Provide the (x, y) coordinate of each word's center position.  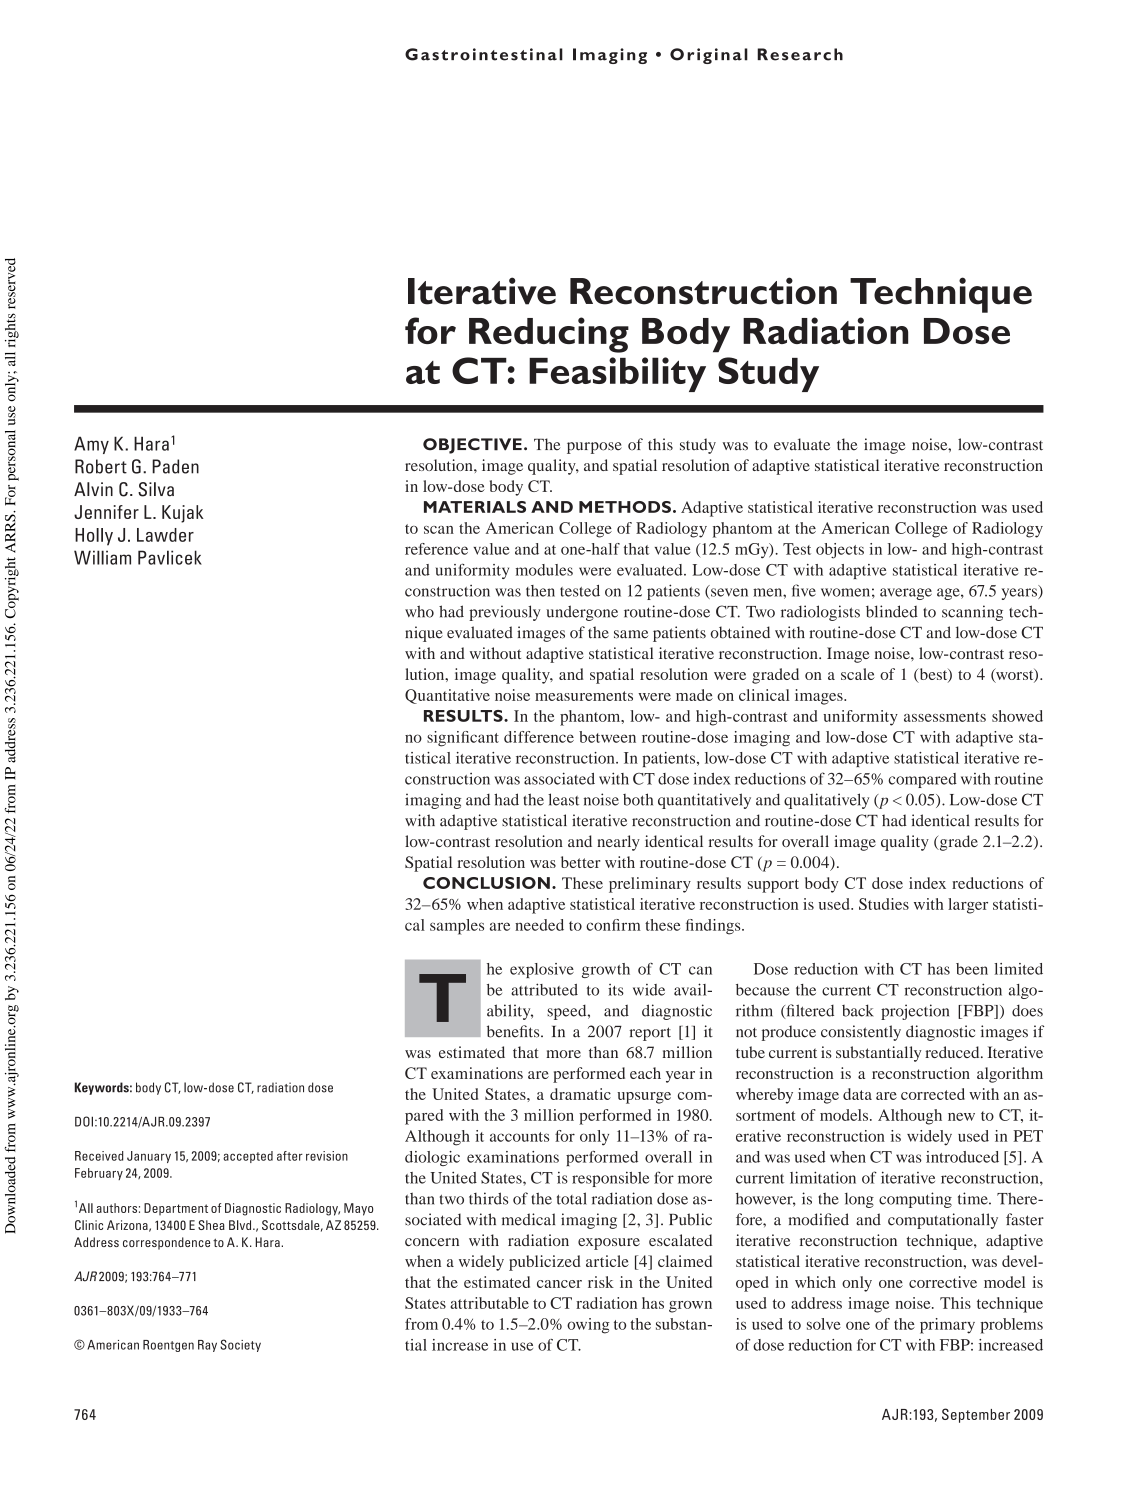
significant (463, 739)
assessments (945, 717)
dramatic (580, 1094)
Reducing (549, 335)
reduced (953, 1052)
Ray (207, 1346)
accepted (248, 1157)
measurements (584, 696)
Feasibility (617, 374)
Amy (91, 445)
